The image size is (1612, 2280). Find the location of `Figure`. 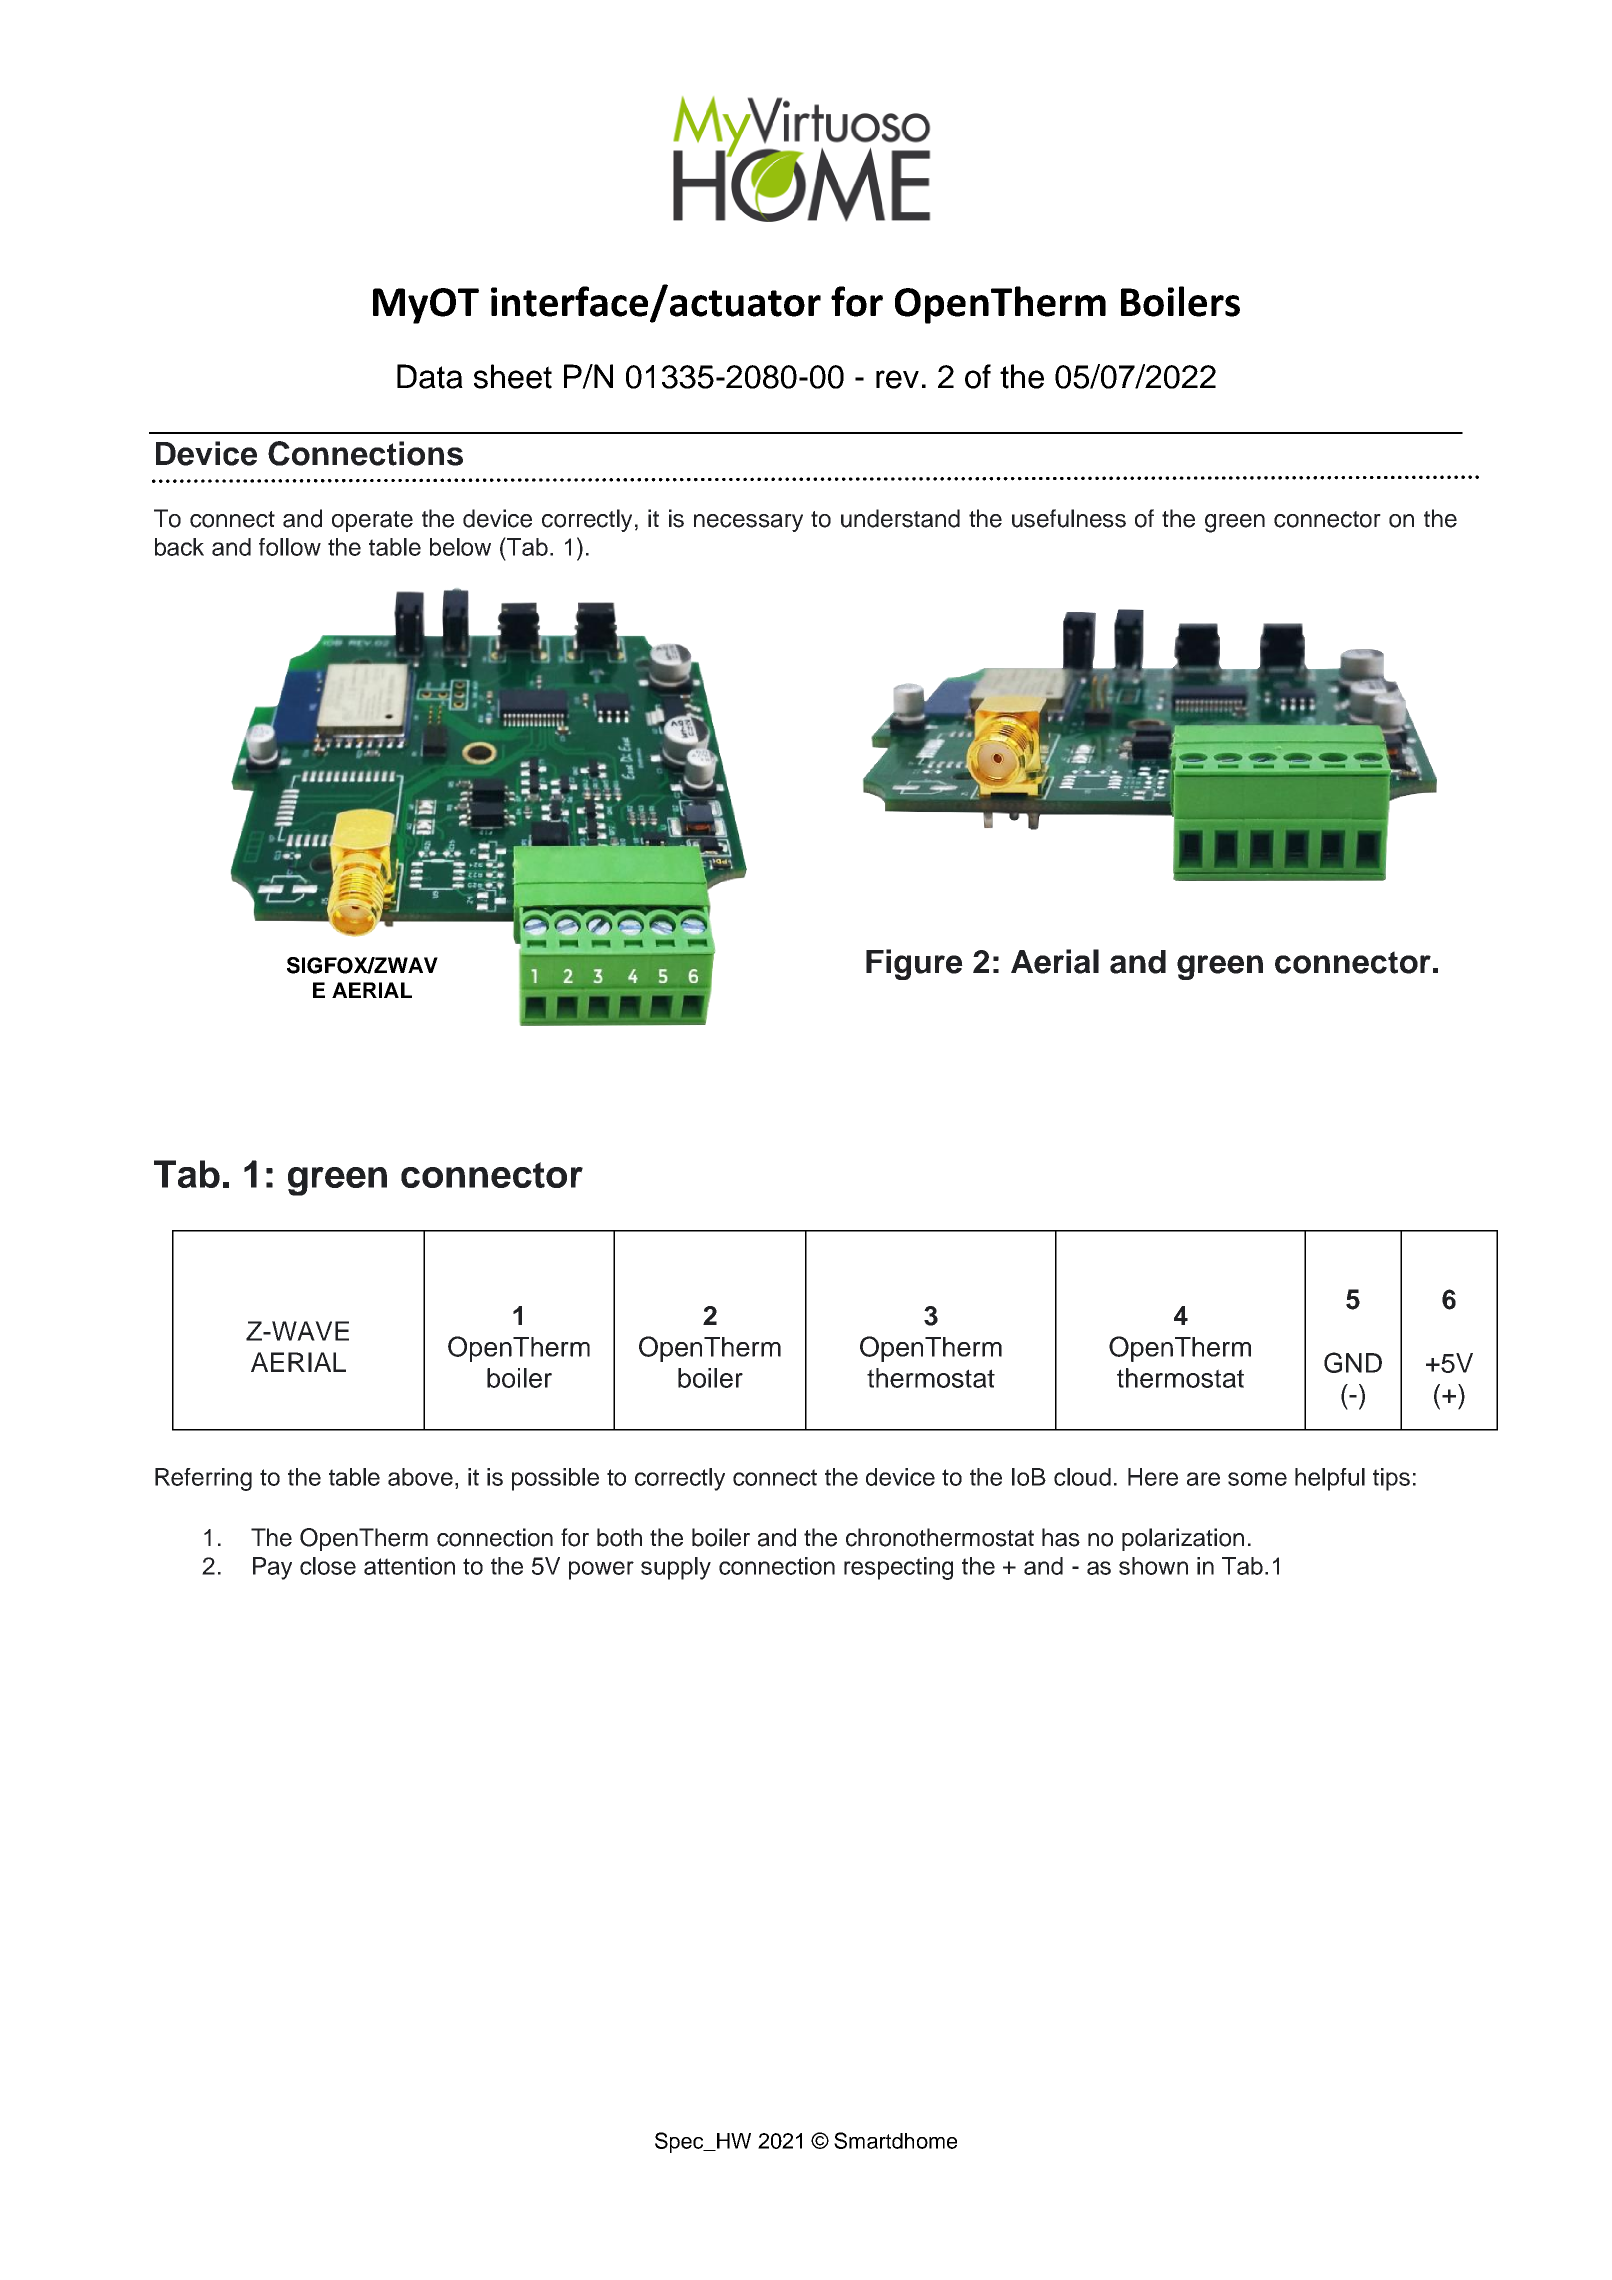

Figure is located at coordinates (914, 964).
